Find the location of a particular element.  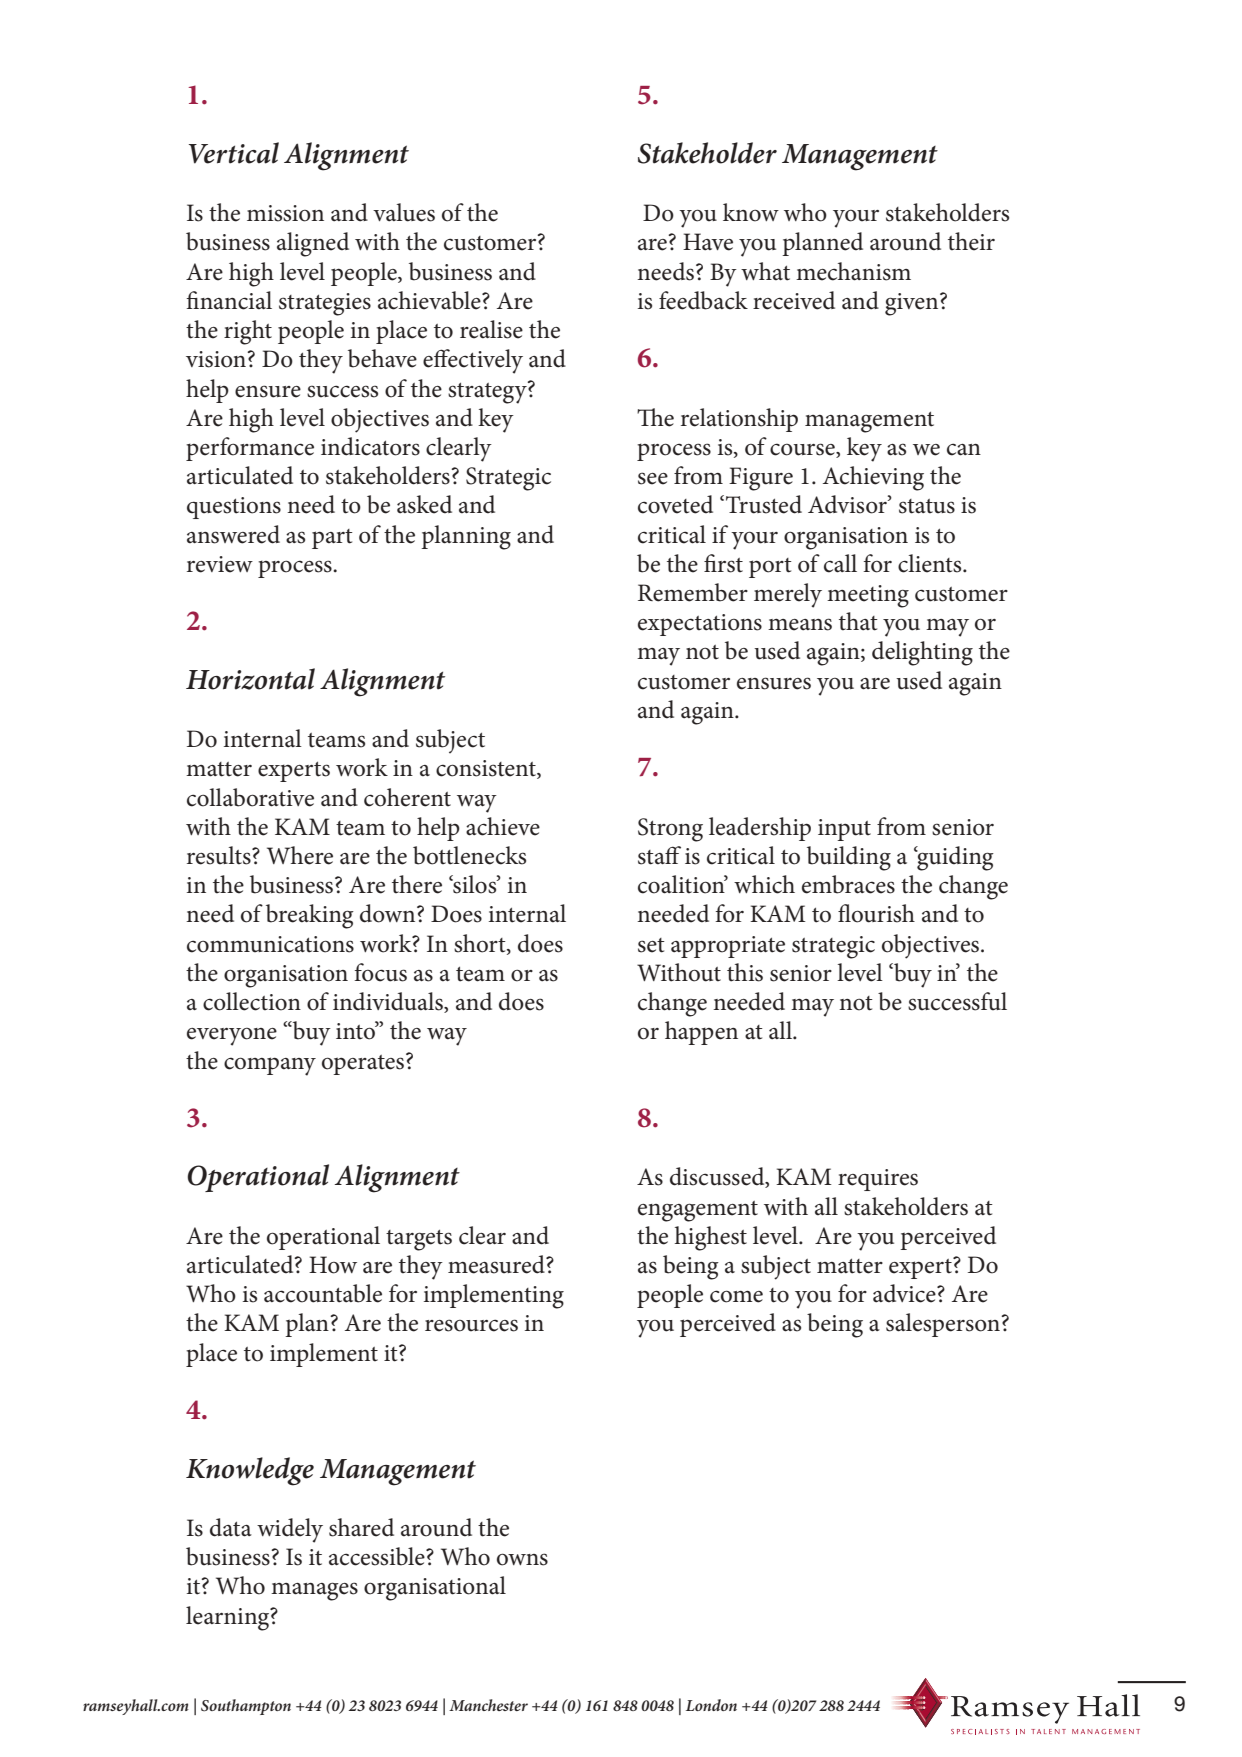

Manchester is located at coordinates (488, 1705).
